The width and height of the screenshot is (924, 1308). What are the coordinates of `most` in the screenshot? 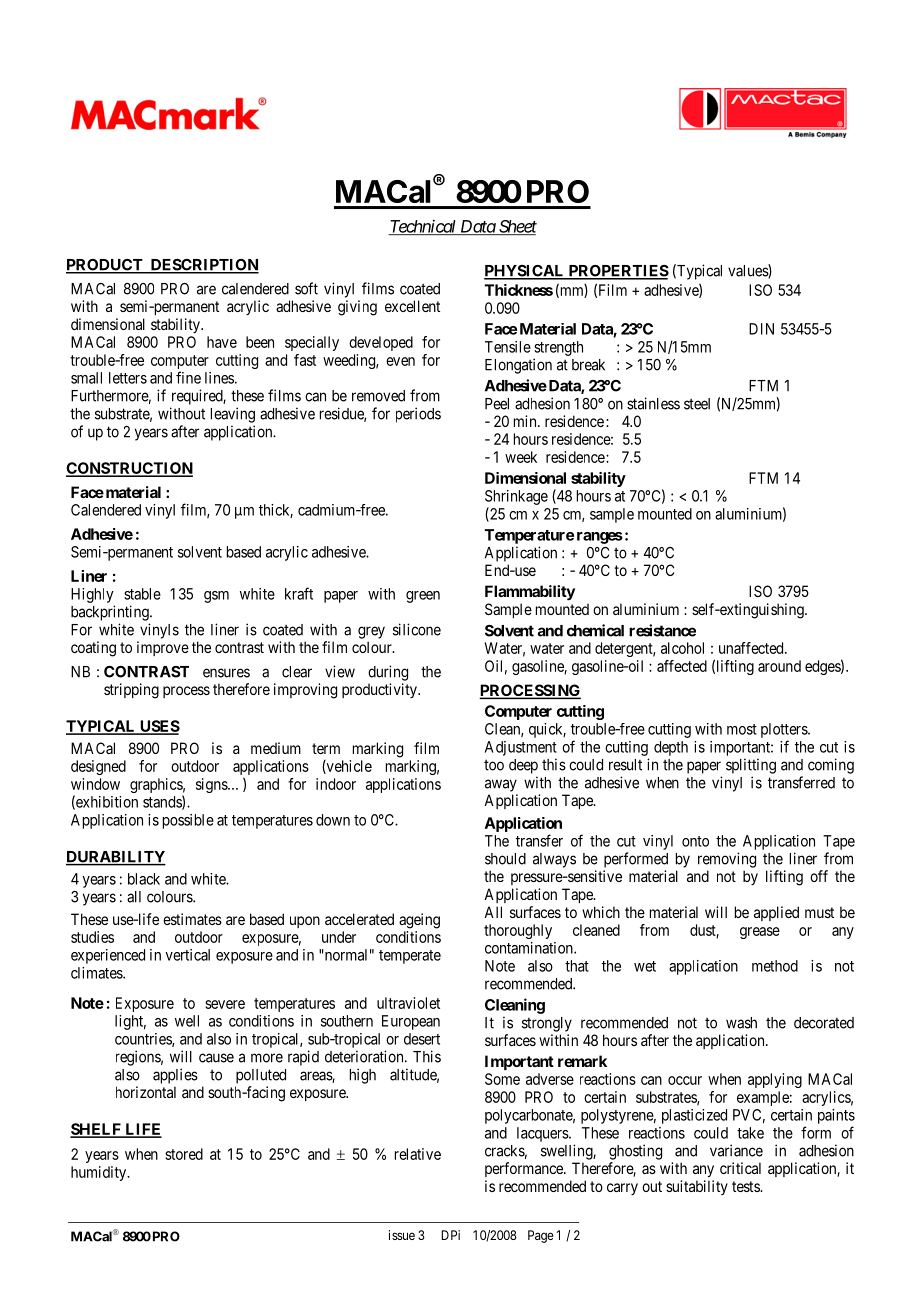 It's located at (742, 729).
